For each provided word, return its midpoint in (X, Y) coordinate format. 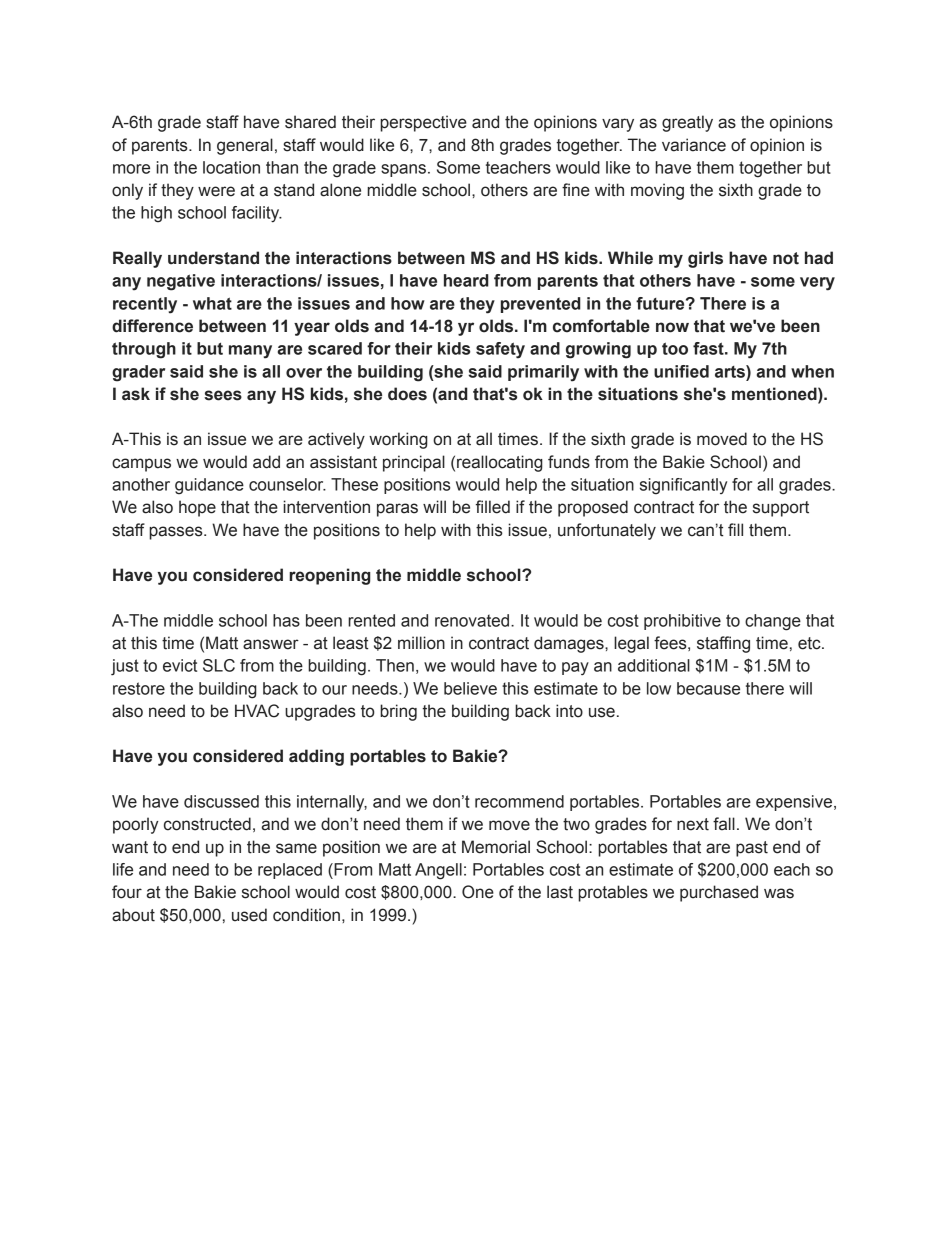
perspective (423, 123)
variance (694, 145)
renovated (473, 620)
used (249, 915)
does (407, 394)
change (773, 622)
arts (731, 371)
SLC (219, 665)
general (245, 146)
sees (223, 395)
